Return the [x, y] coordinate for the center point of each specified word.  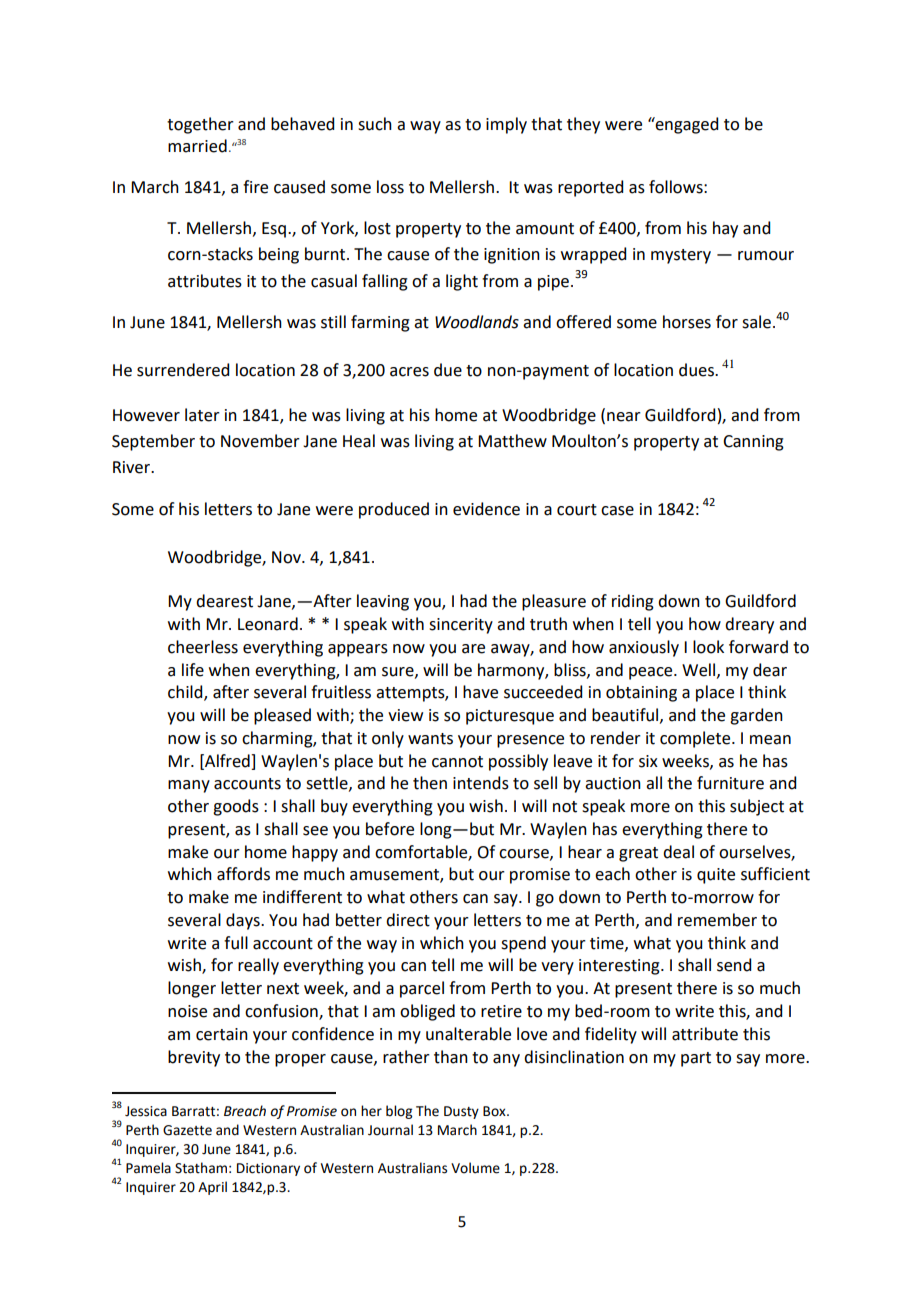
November [260, 441]
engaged [686, 125]
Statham [201, 1168]
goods [236, 807]
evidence [486, 509]
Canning [753, 443]
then [430, 783]
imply [506, 125]
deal [678, 852]
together [200, 125]
